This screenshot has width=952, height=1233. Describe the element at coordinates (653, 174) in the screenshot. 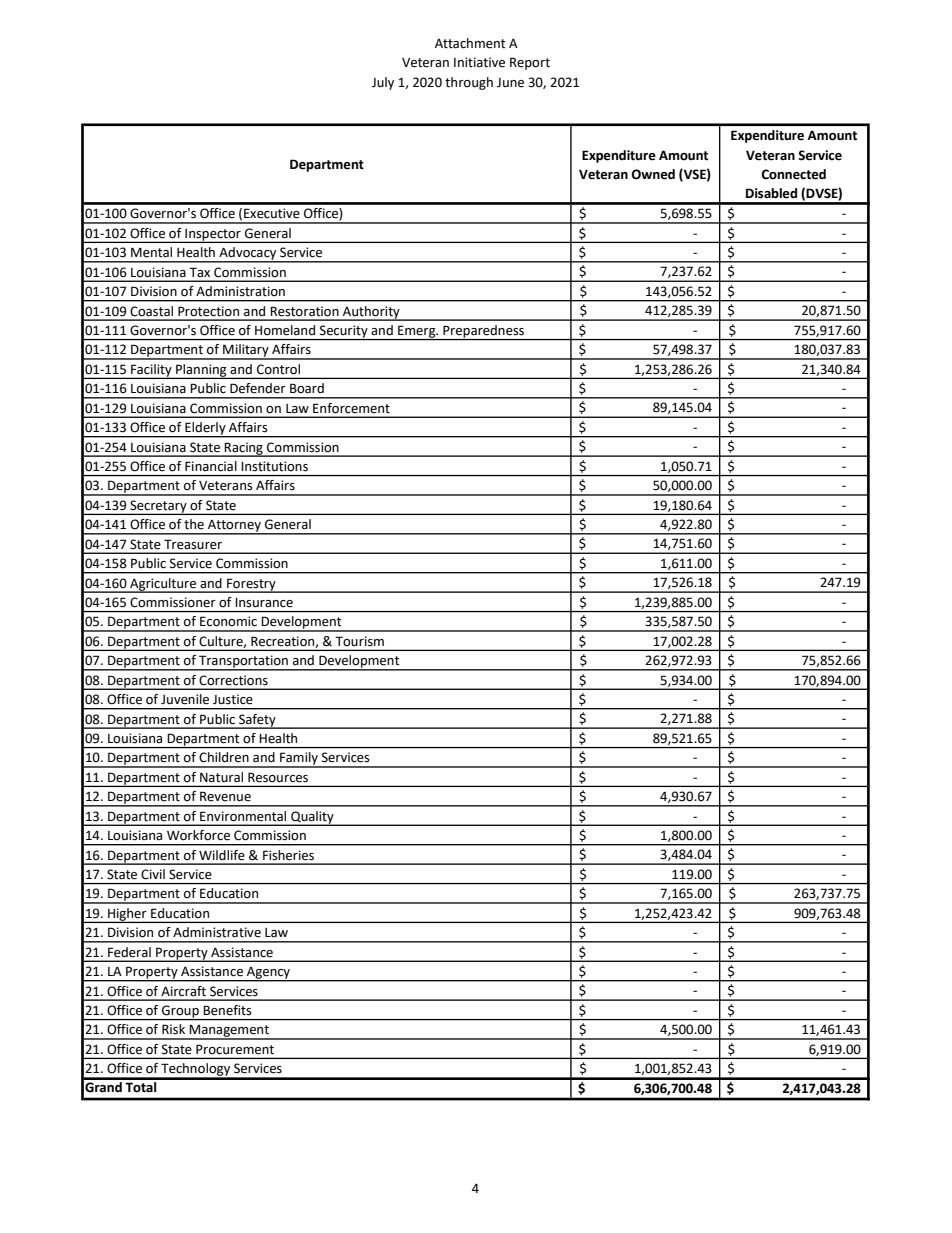

I see `Owned` at that location.
